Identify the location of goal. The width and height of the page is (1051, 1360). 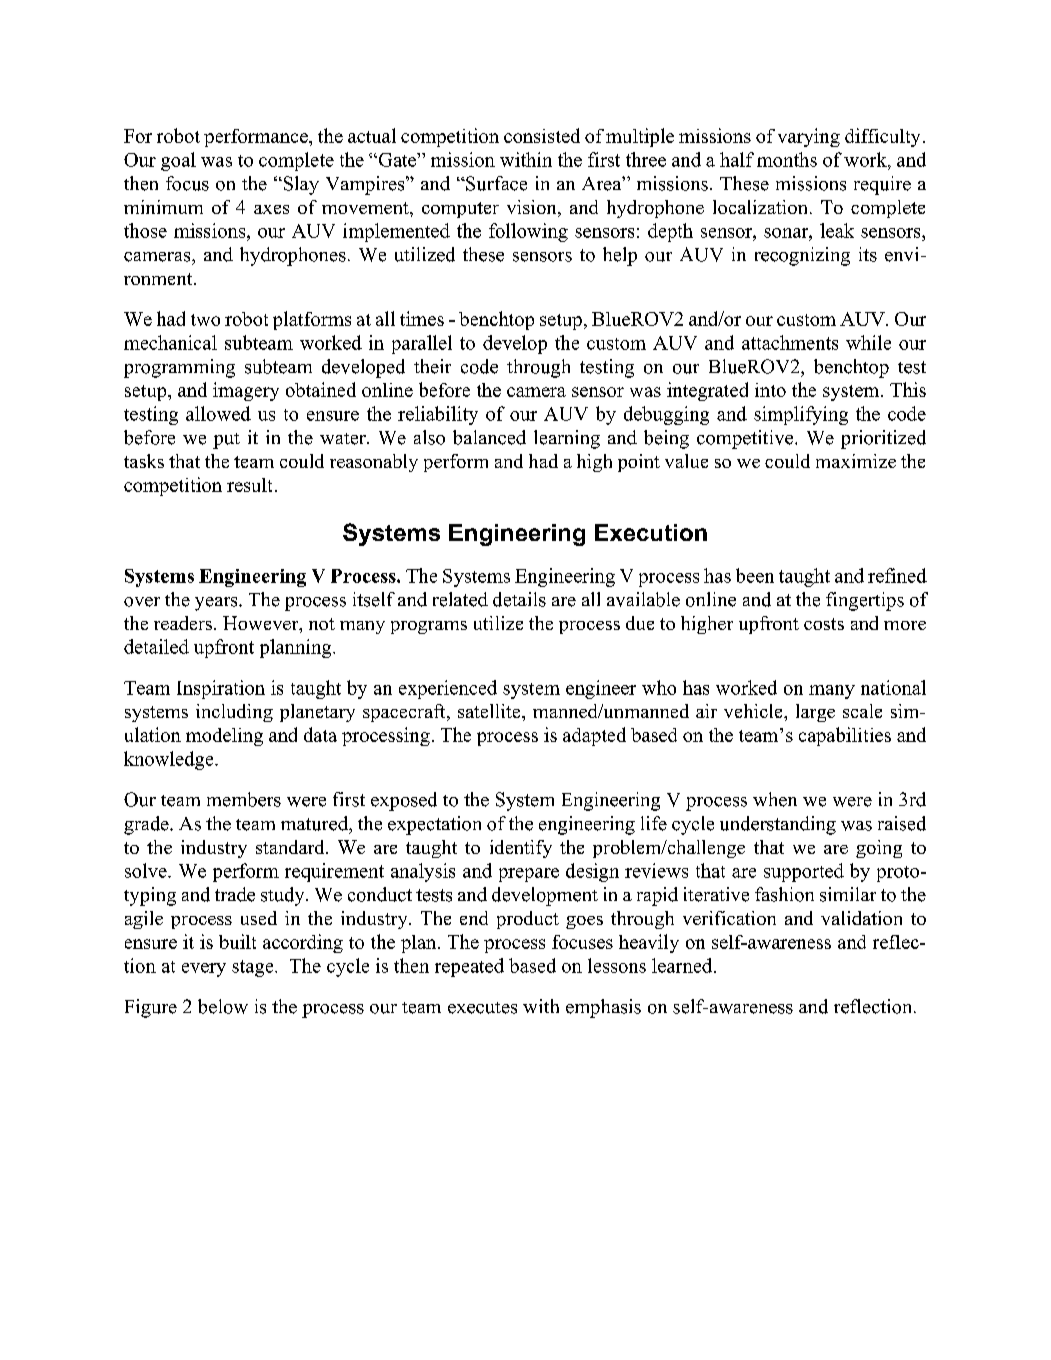
(178, 161).
